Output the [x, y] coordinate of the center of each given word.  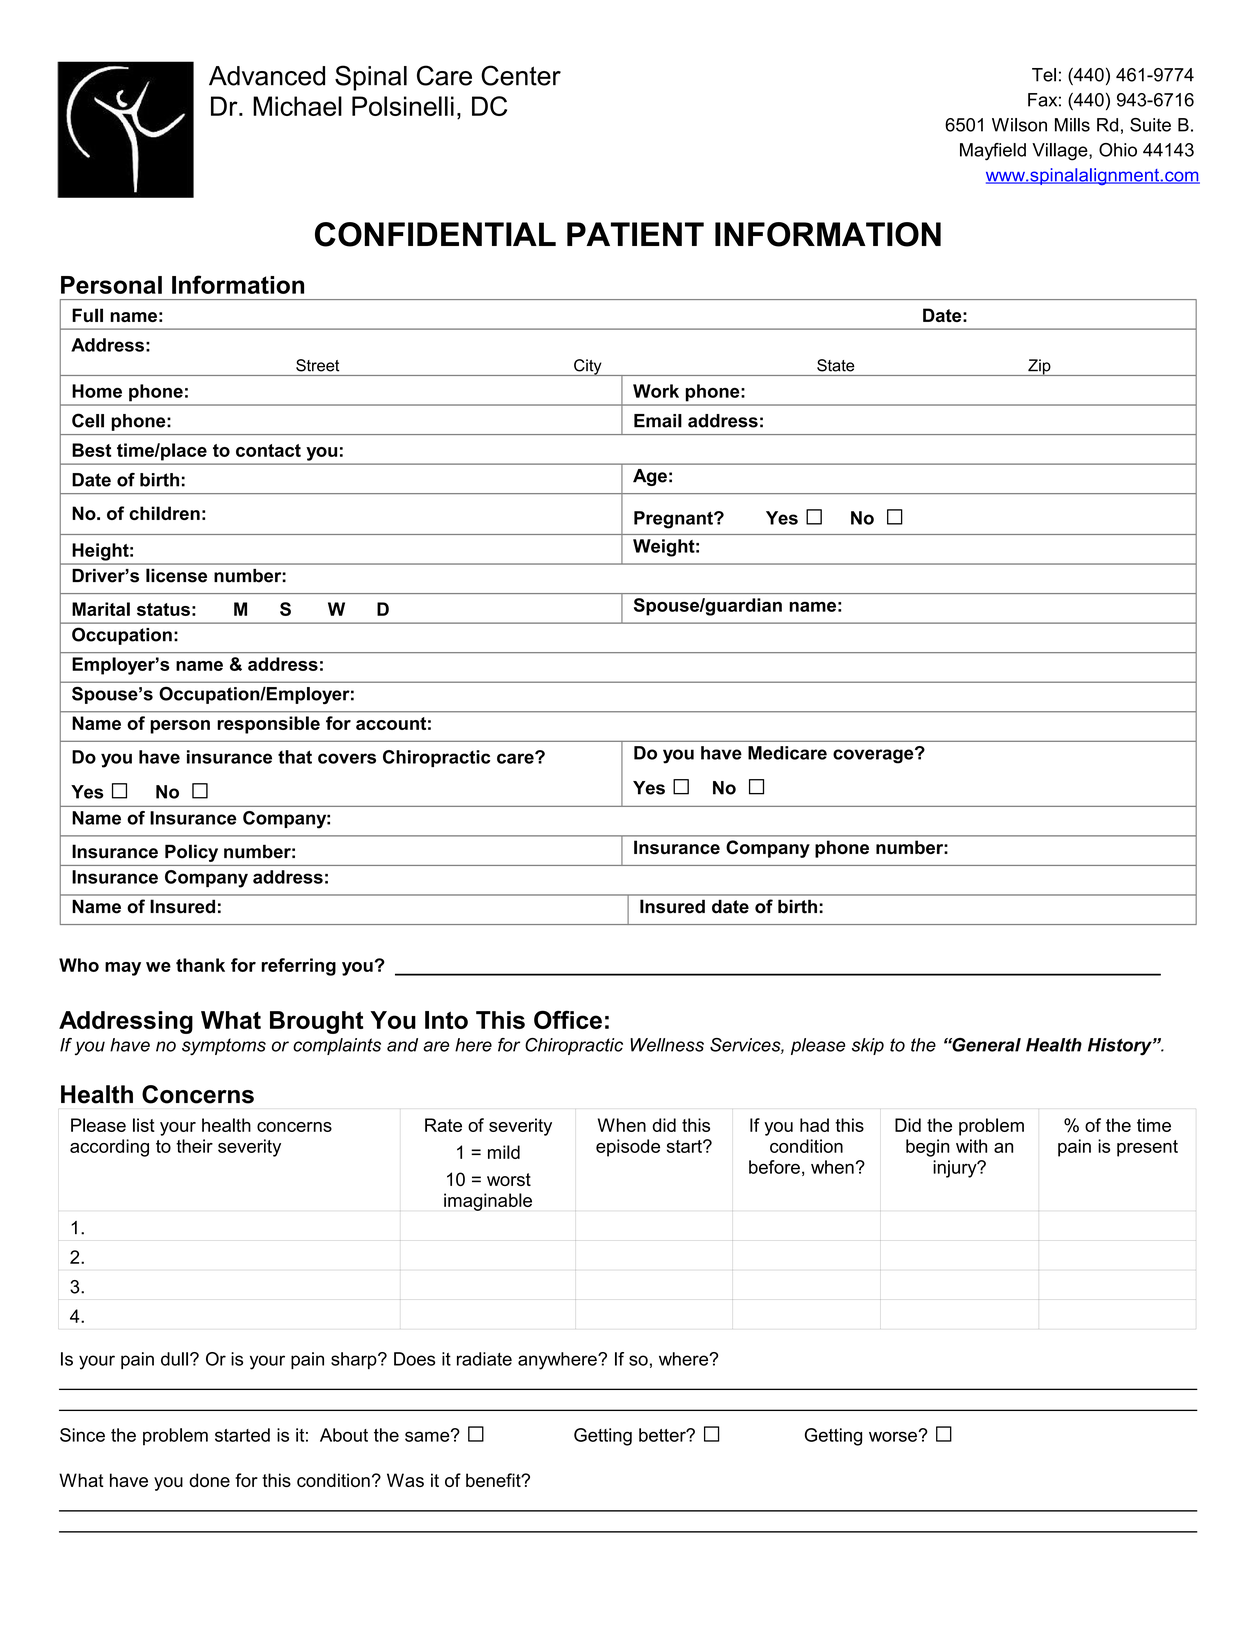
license [176, 575]
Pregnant [674, 520]
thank [200, 965]
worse [894, 1436]
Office [568, 1019]
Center [521, 75]
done [209, 1480]
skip [868, 1046]
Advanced [267, 76]
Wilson [1019, 125]
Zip [1039, 367]
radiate [484, 1359]
